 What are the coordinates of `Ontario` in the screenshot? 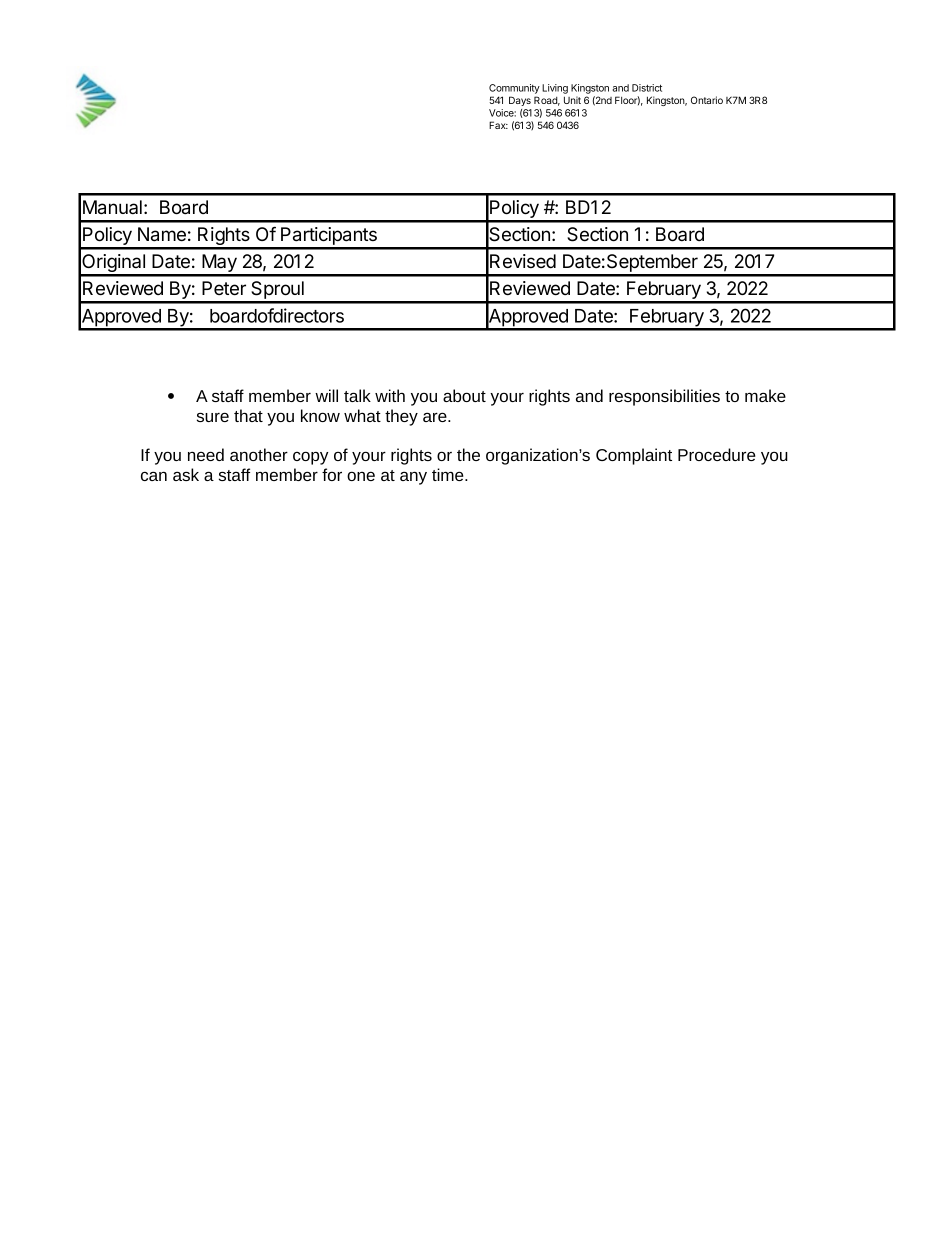 It's located at (707, 100).
